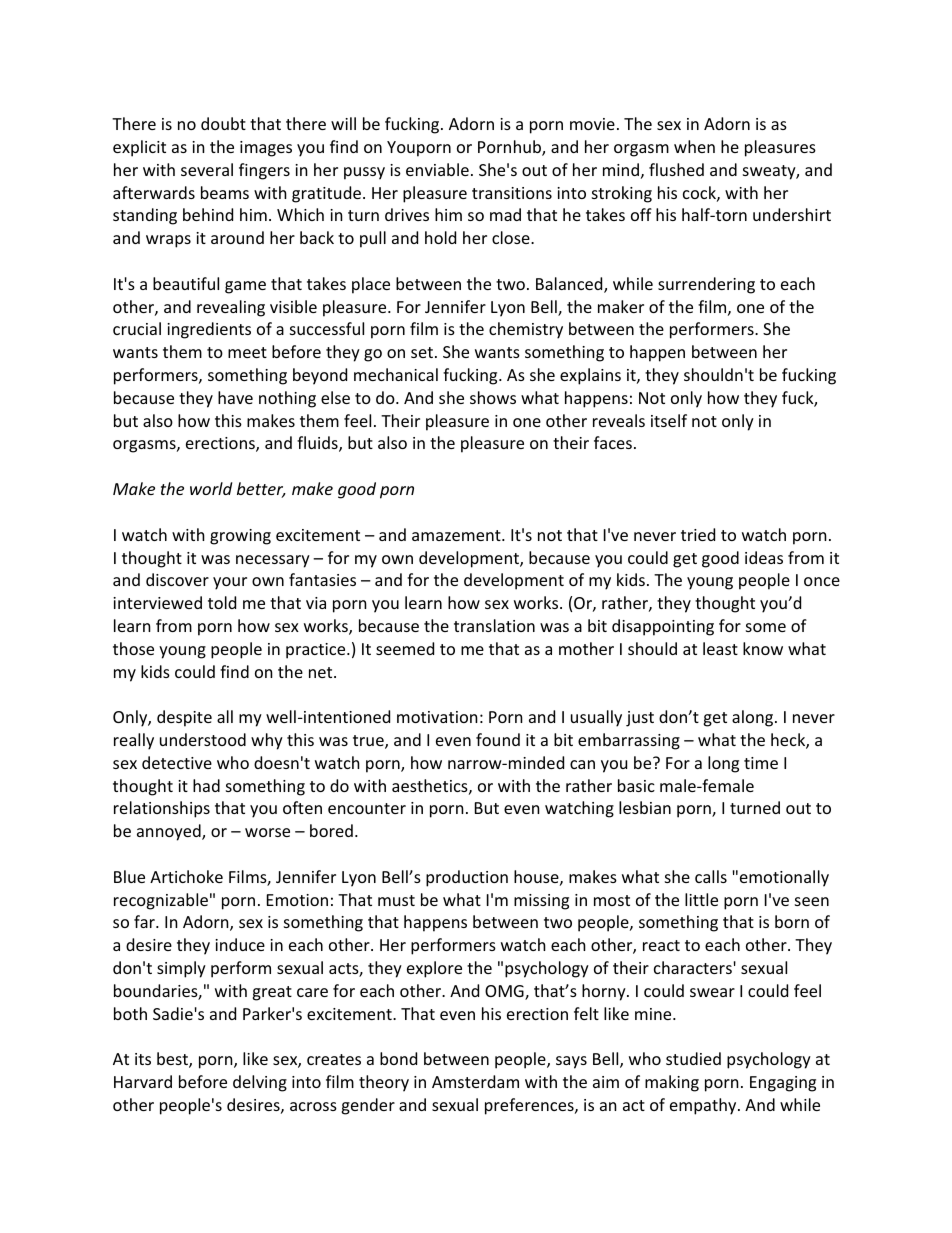 This image has height=1233, width=952. What do you see at coordinates (211, 488) in the image?
I see `world` at bounding box center [211, 488].
